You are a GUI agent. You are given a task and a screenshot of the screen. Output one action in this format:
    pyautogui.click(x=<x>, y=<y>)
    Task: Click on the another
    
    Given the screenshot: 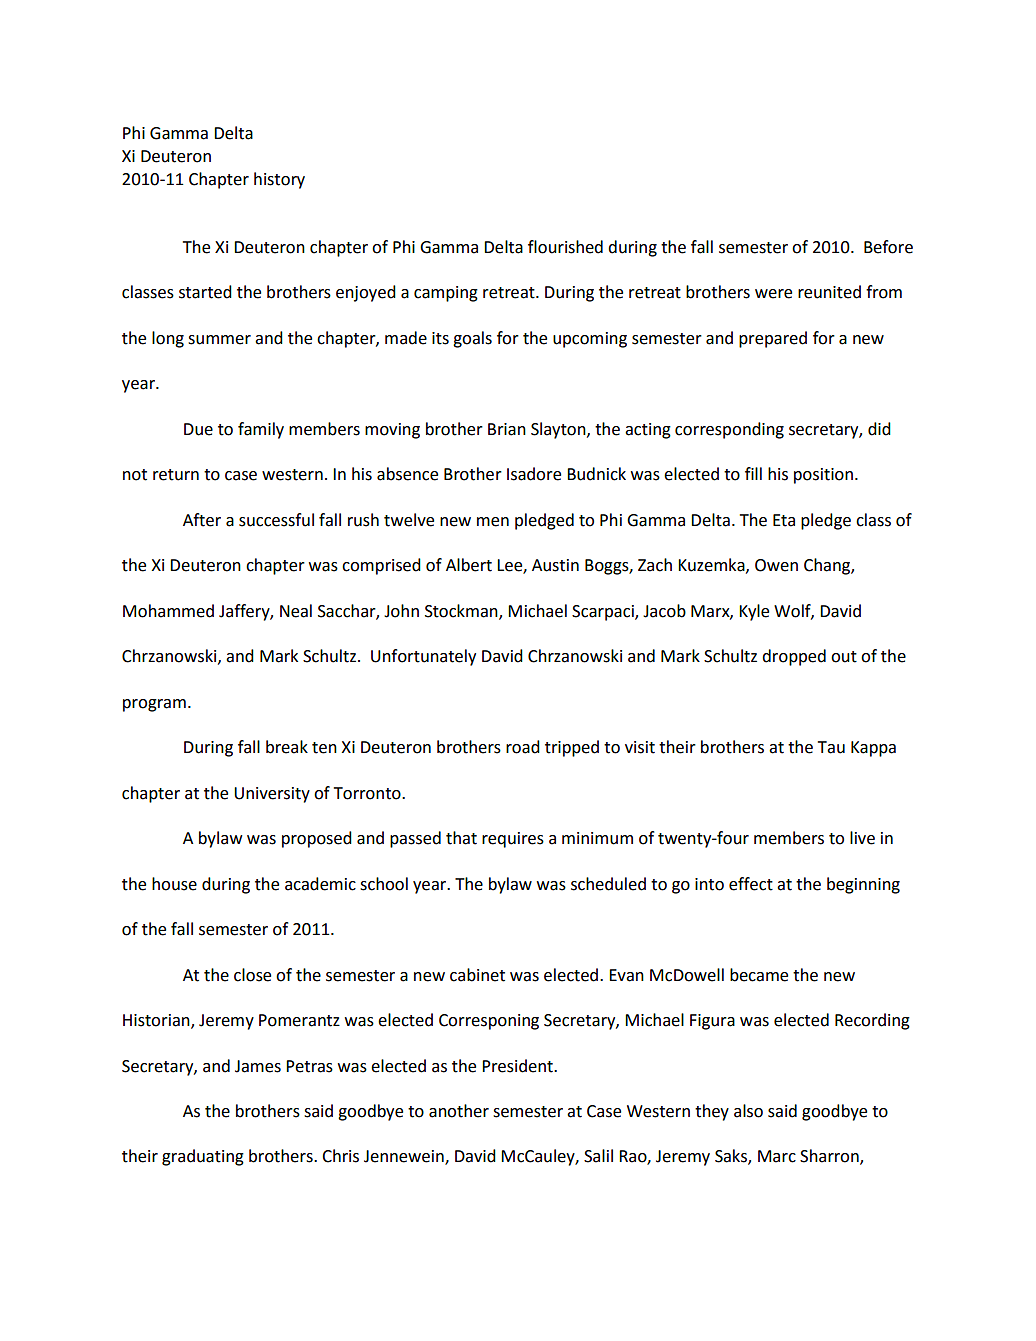 What is the action you would take?
    pyautogui.click(x=459, y=1111)
